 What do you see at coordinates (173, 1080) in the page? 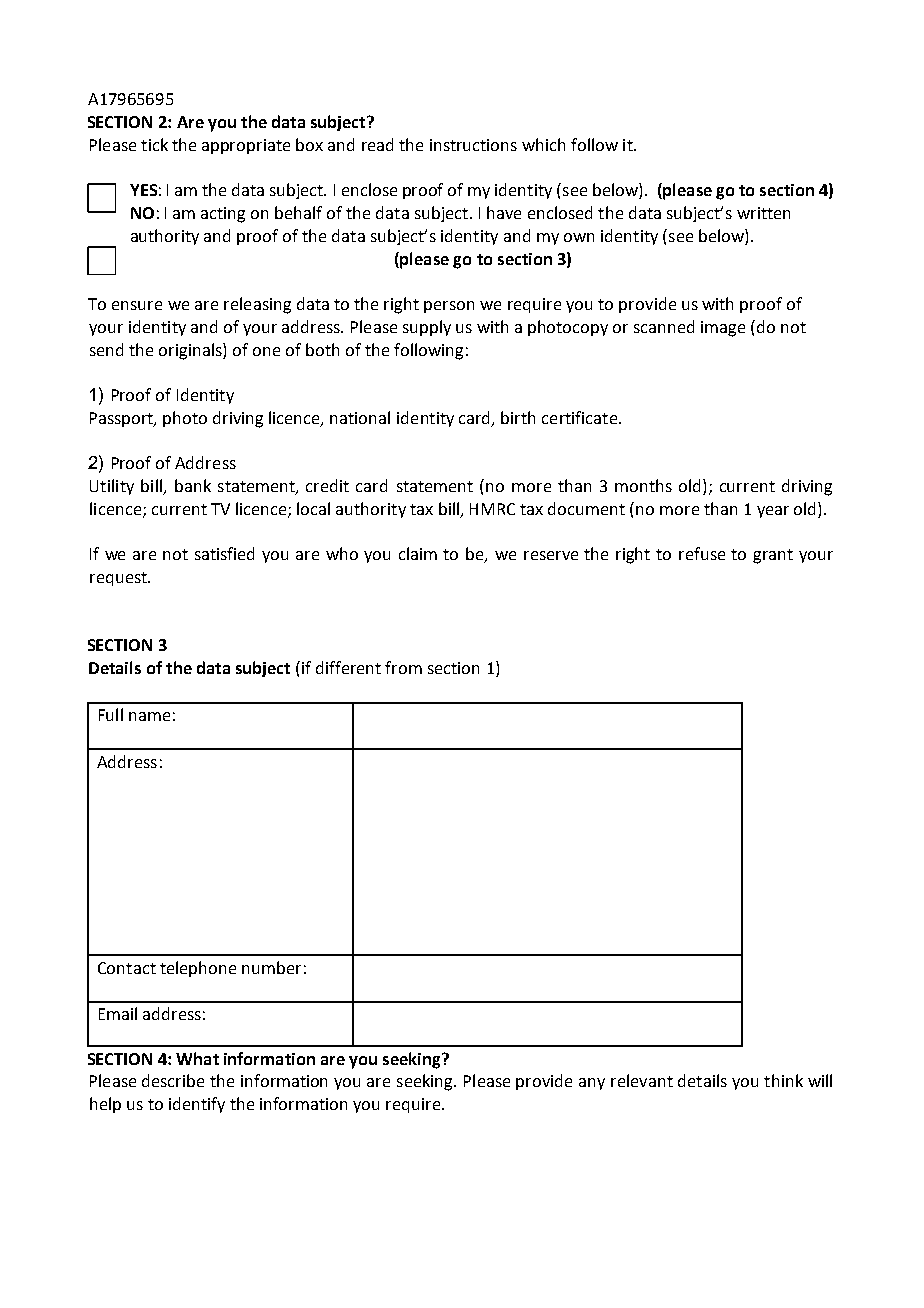
I see `describe` at bounding box center [173, 1080].
